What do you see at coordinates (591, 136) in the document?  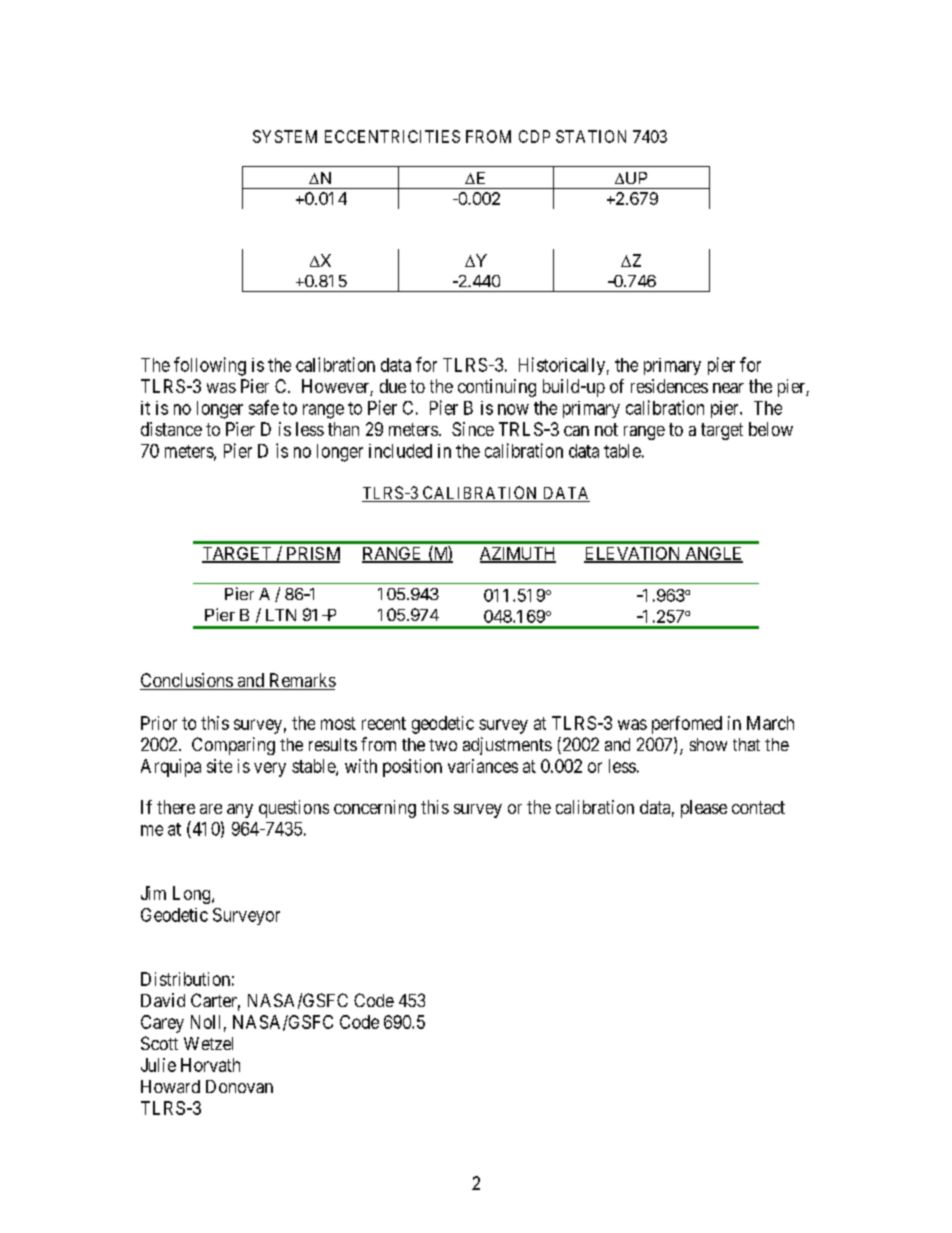 I see `STATION` at bounding box center [591, 136].
